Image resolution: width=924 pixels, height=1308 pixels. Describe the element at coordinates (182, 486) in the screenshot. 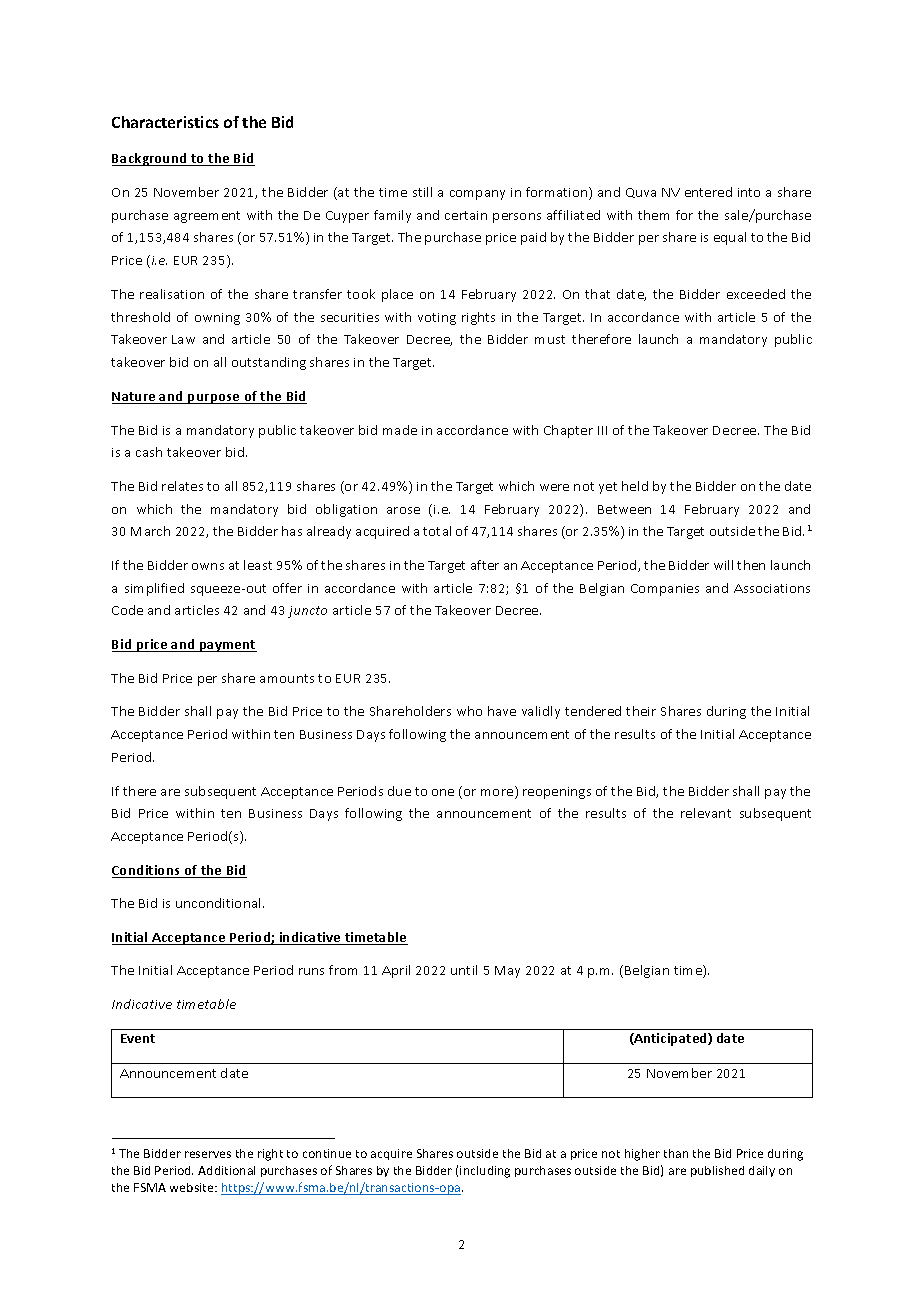

I see `relates` at that location.
